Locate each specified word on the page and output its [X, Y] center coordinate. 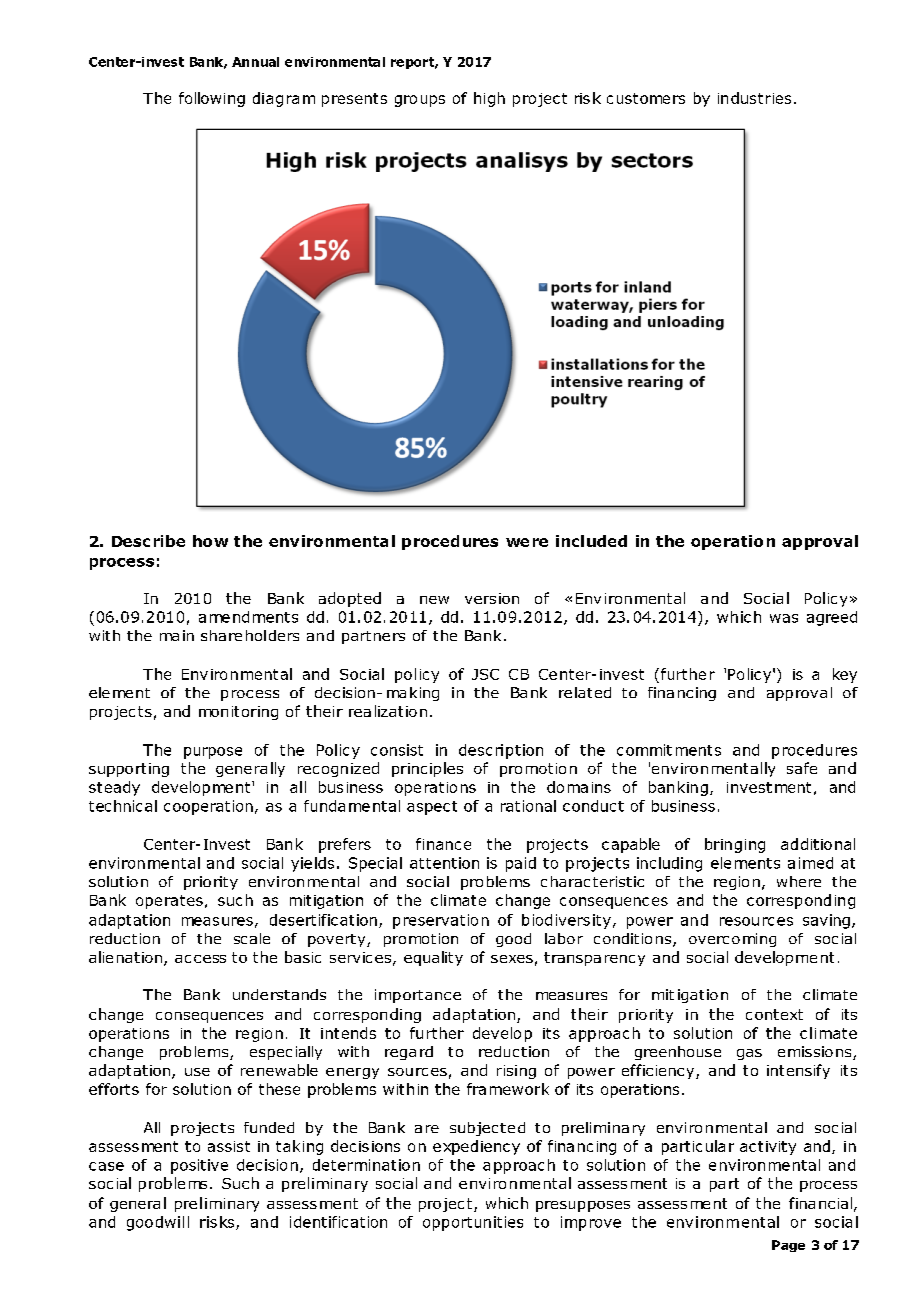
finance [443, 844]
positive [199, 1166]
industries [754, 98]
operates [169, 902]
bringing [735, 845]
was [784, 618]
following [212, 99]
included [591, 541]
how [210, 541]
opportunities [473, 1223]
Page [788, 1246]
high [489, 99]
